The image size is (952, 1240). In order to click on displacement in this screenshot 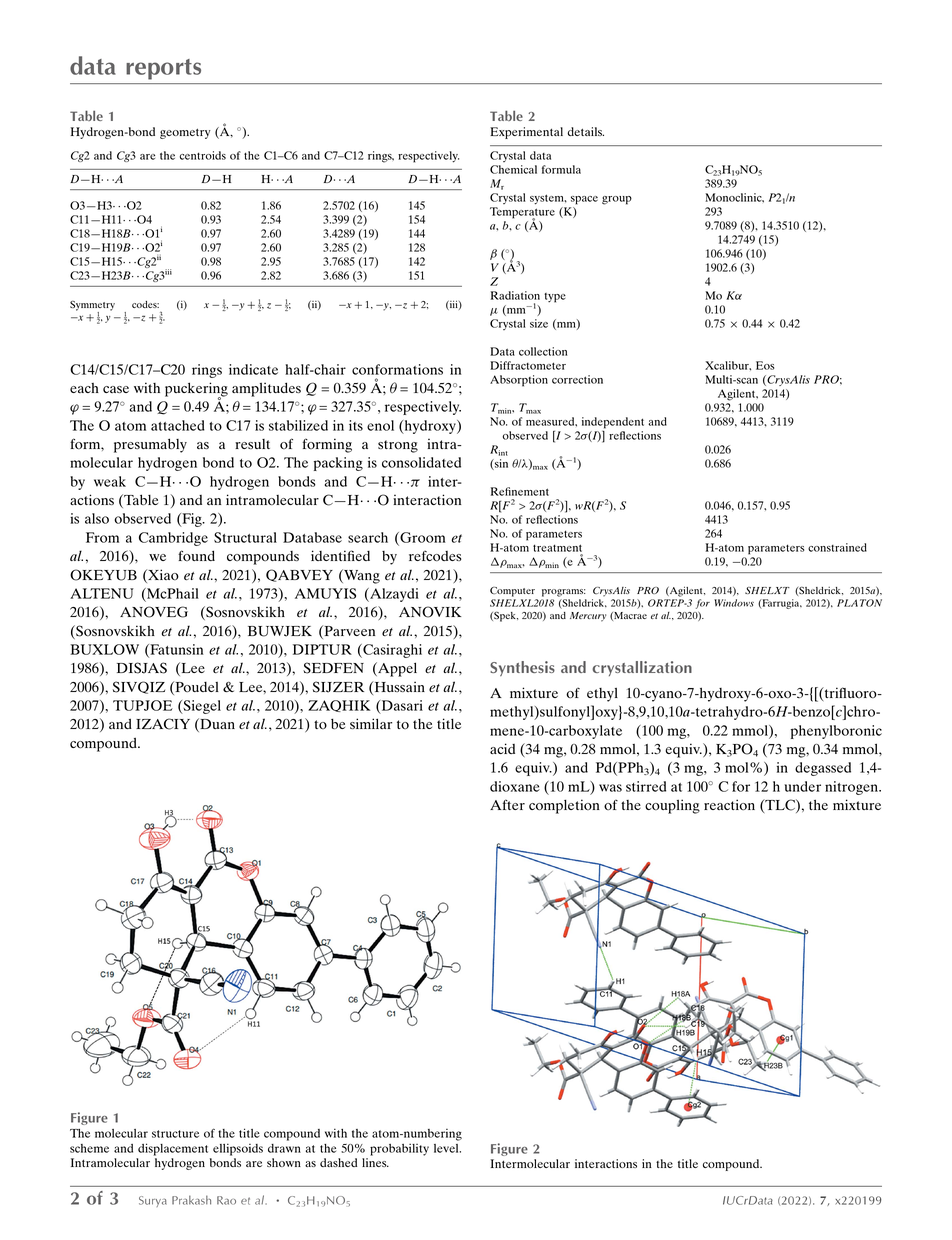, I will do `click(173, 1149)`.
